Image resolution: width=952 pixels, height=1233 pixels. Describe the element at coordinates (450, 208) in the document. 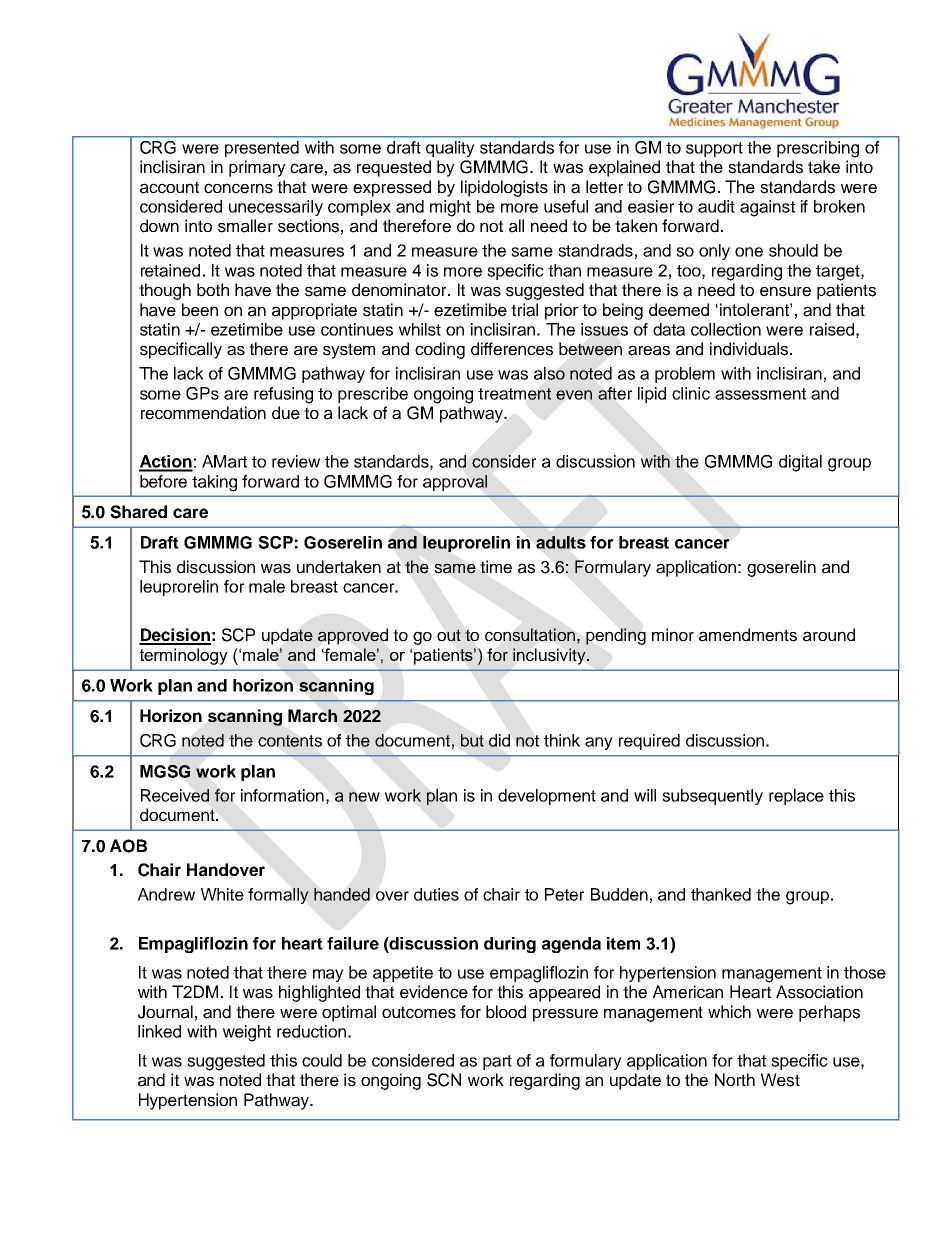

I see `might` at that location.
